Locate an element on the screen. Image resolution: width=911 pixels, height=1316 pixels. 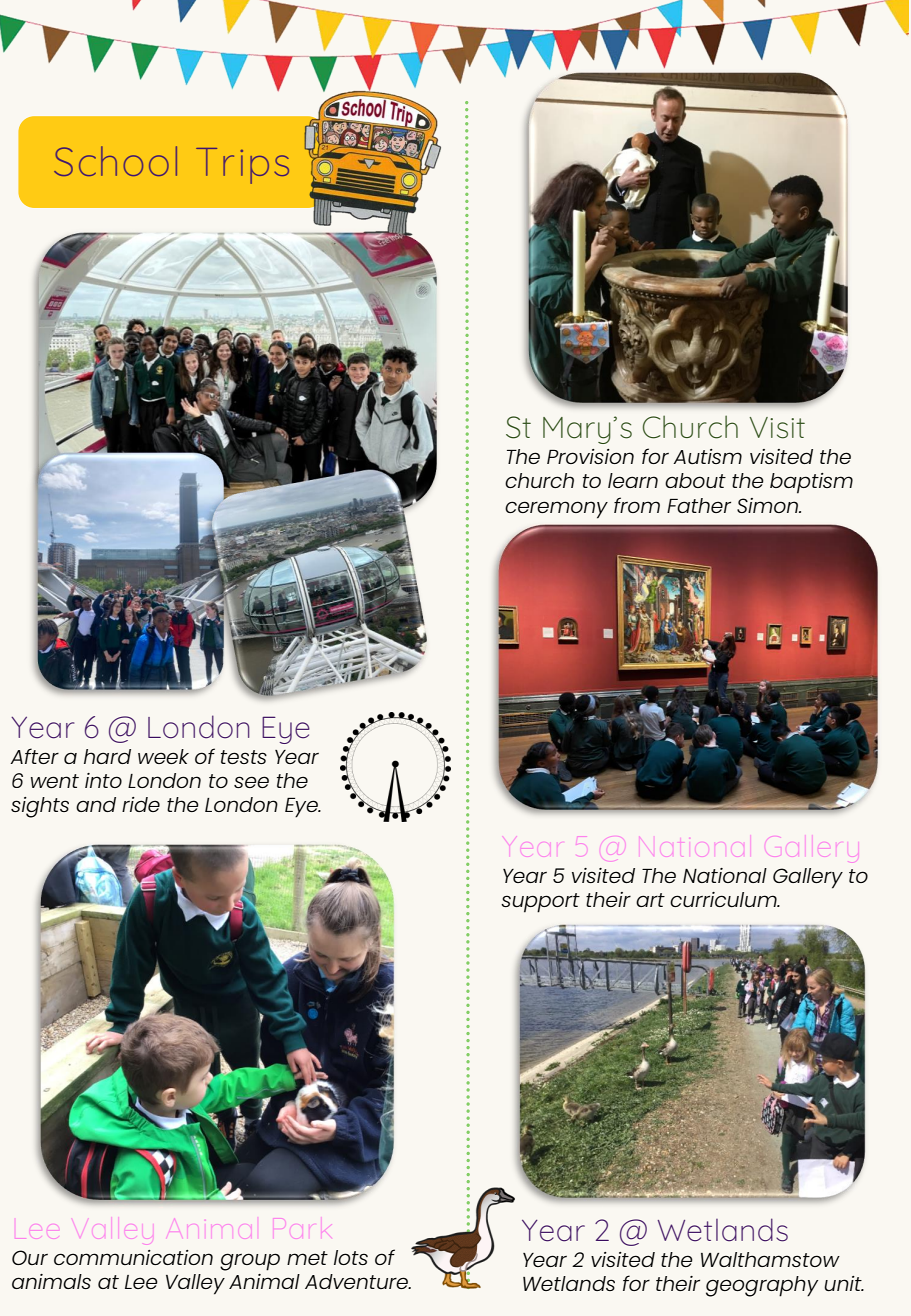
hard is located at coordinates (107, 756).
